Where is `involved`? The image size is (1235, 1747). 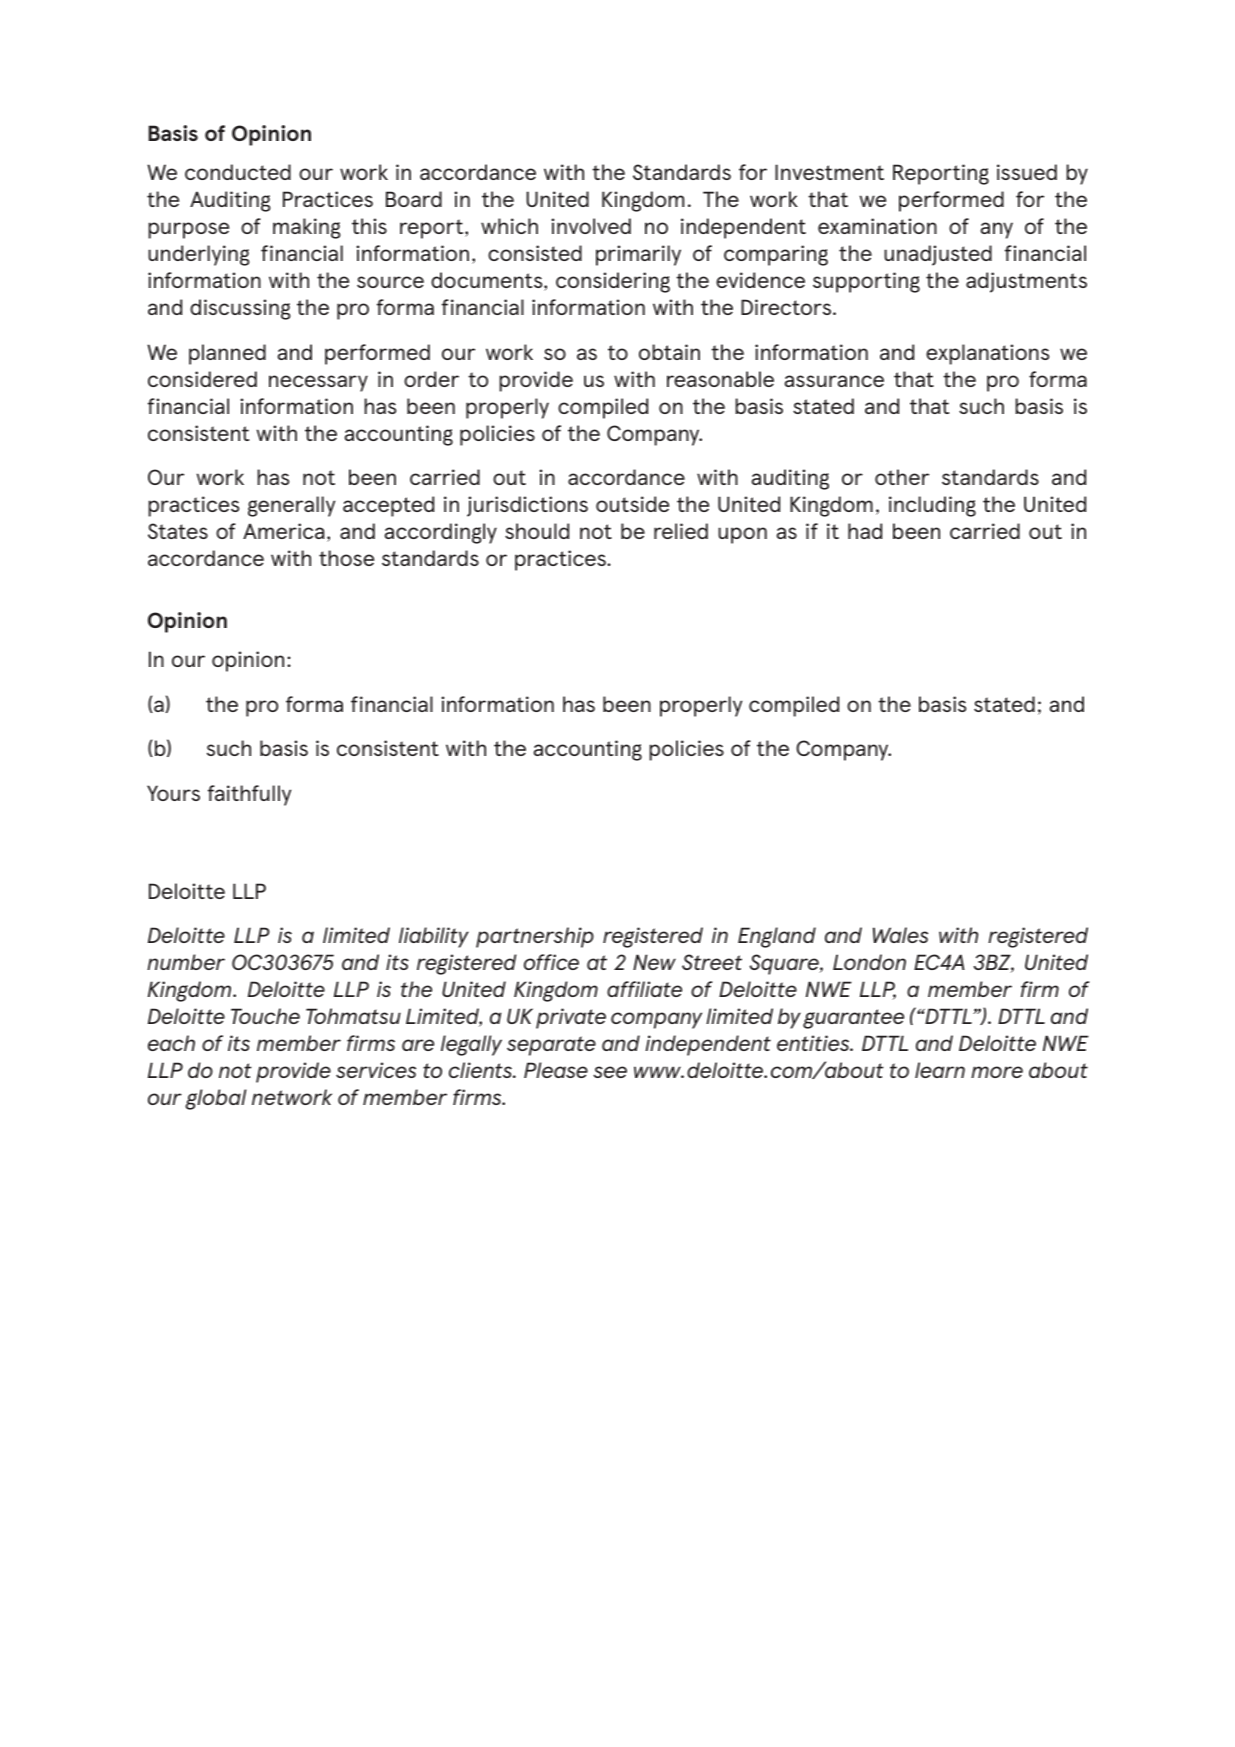
involved is located at coordinates (591, 226).
